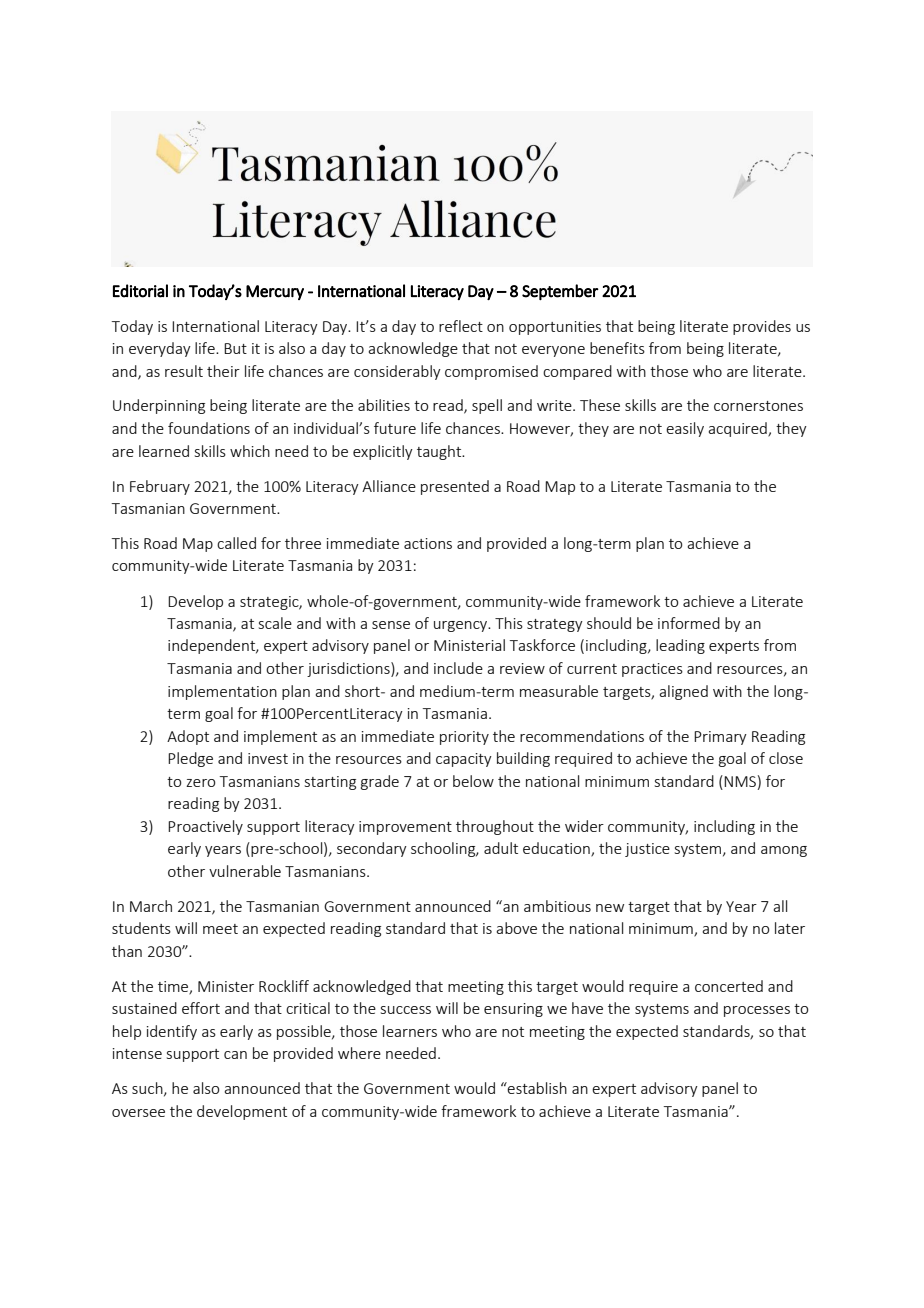  Describe the element at coordinates (235, 1055) in the page. I see `can` at that location.
